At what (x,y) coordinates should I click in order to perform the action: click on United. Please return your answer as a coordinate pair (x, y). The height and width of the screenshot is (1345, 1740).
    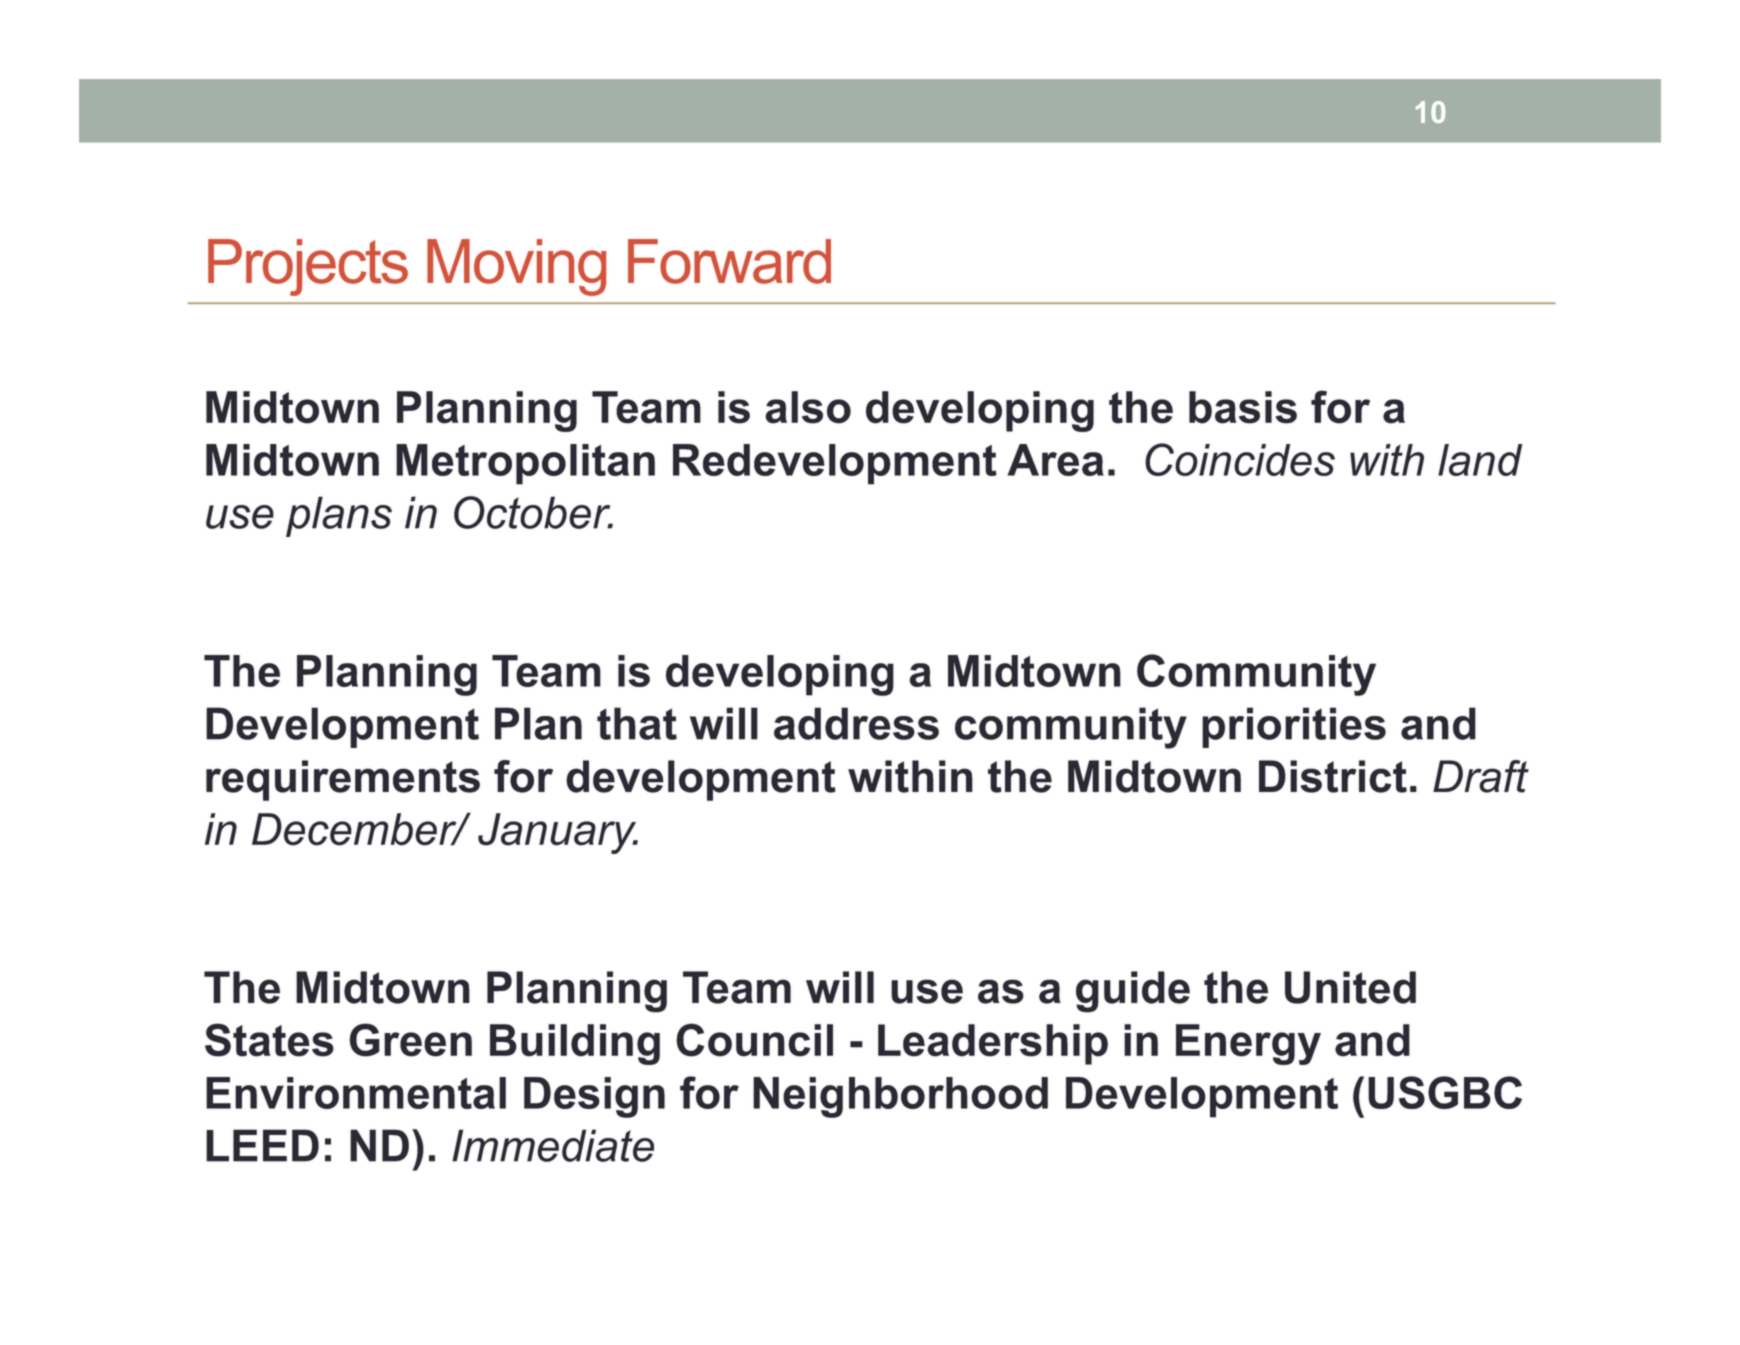
    Looking at the image, I should click on (1350, 987).
